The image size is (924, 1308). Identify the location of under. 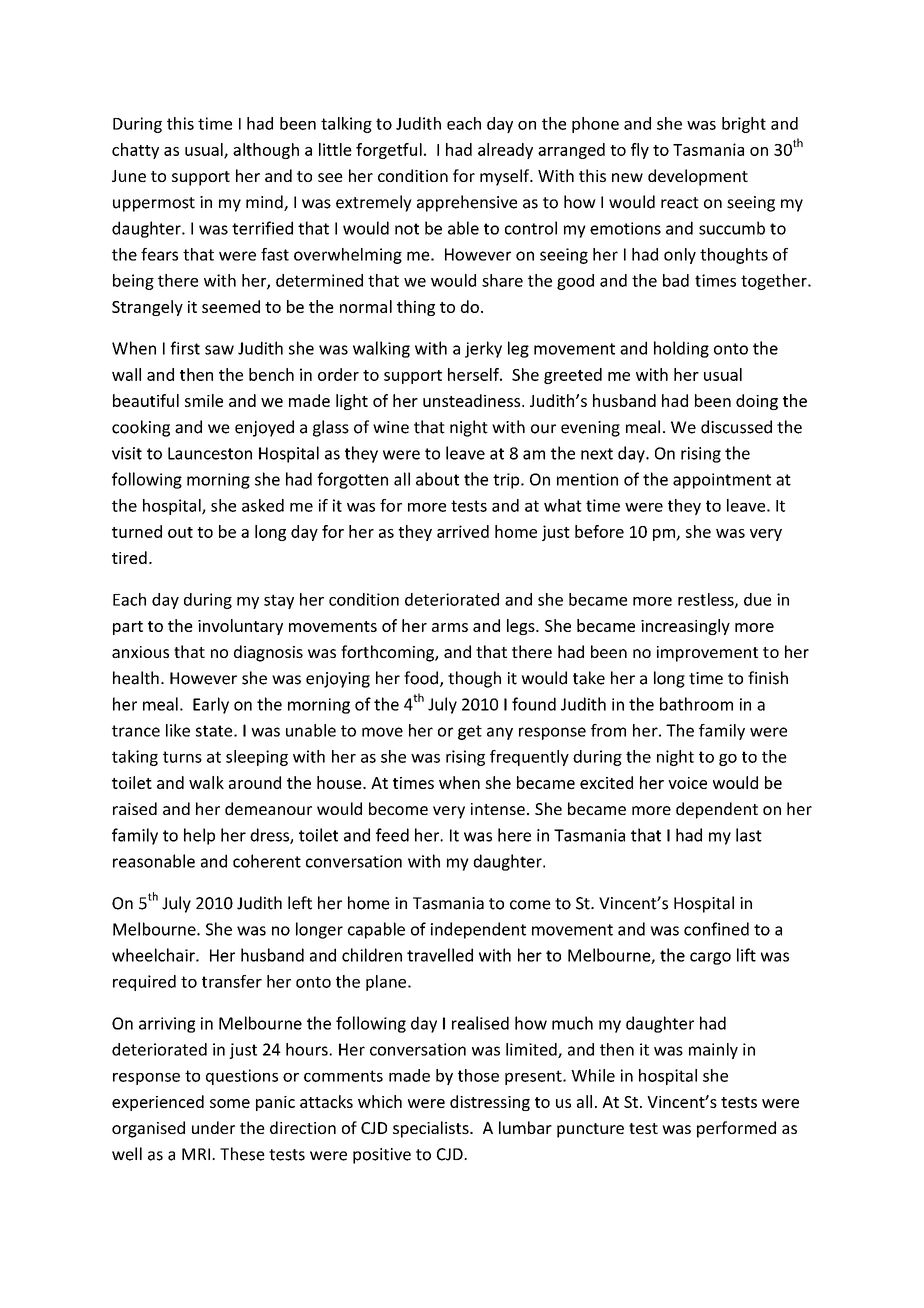
(213, 1127).
